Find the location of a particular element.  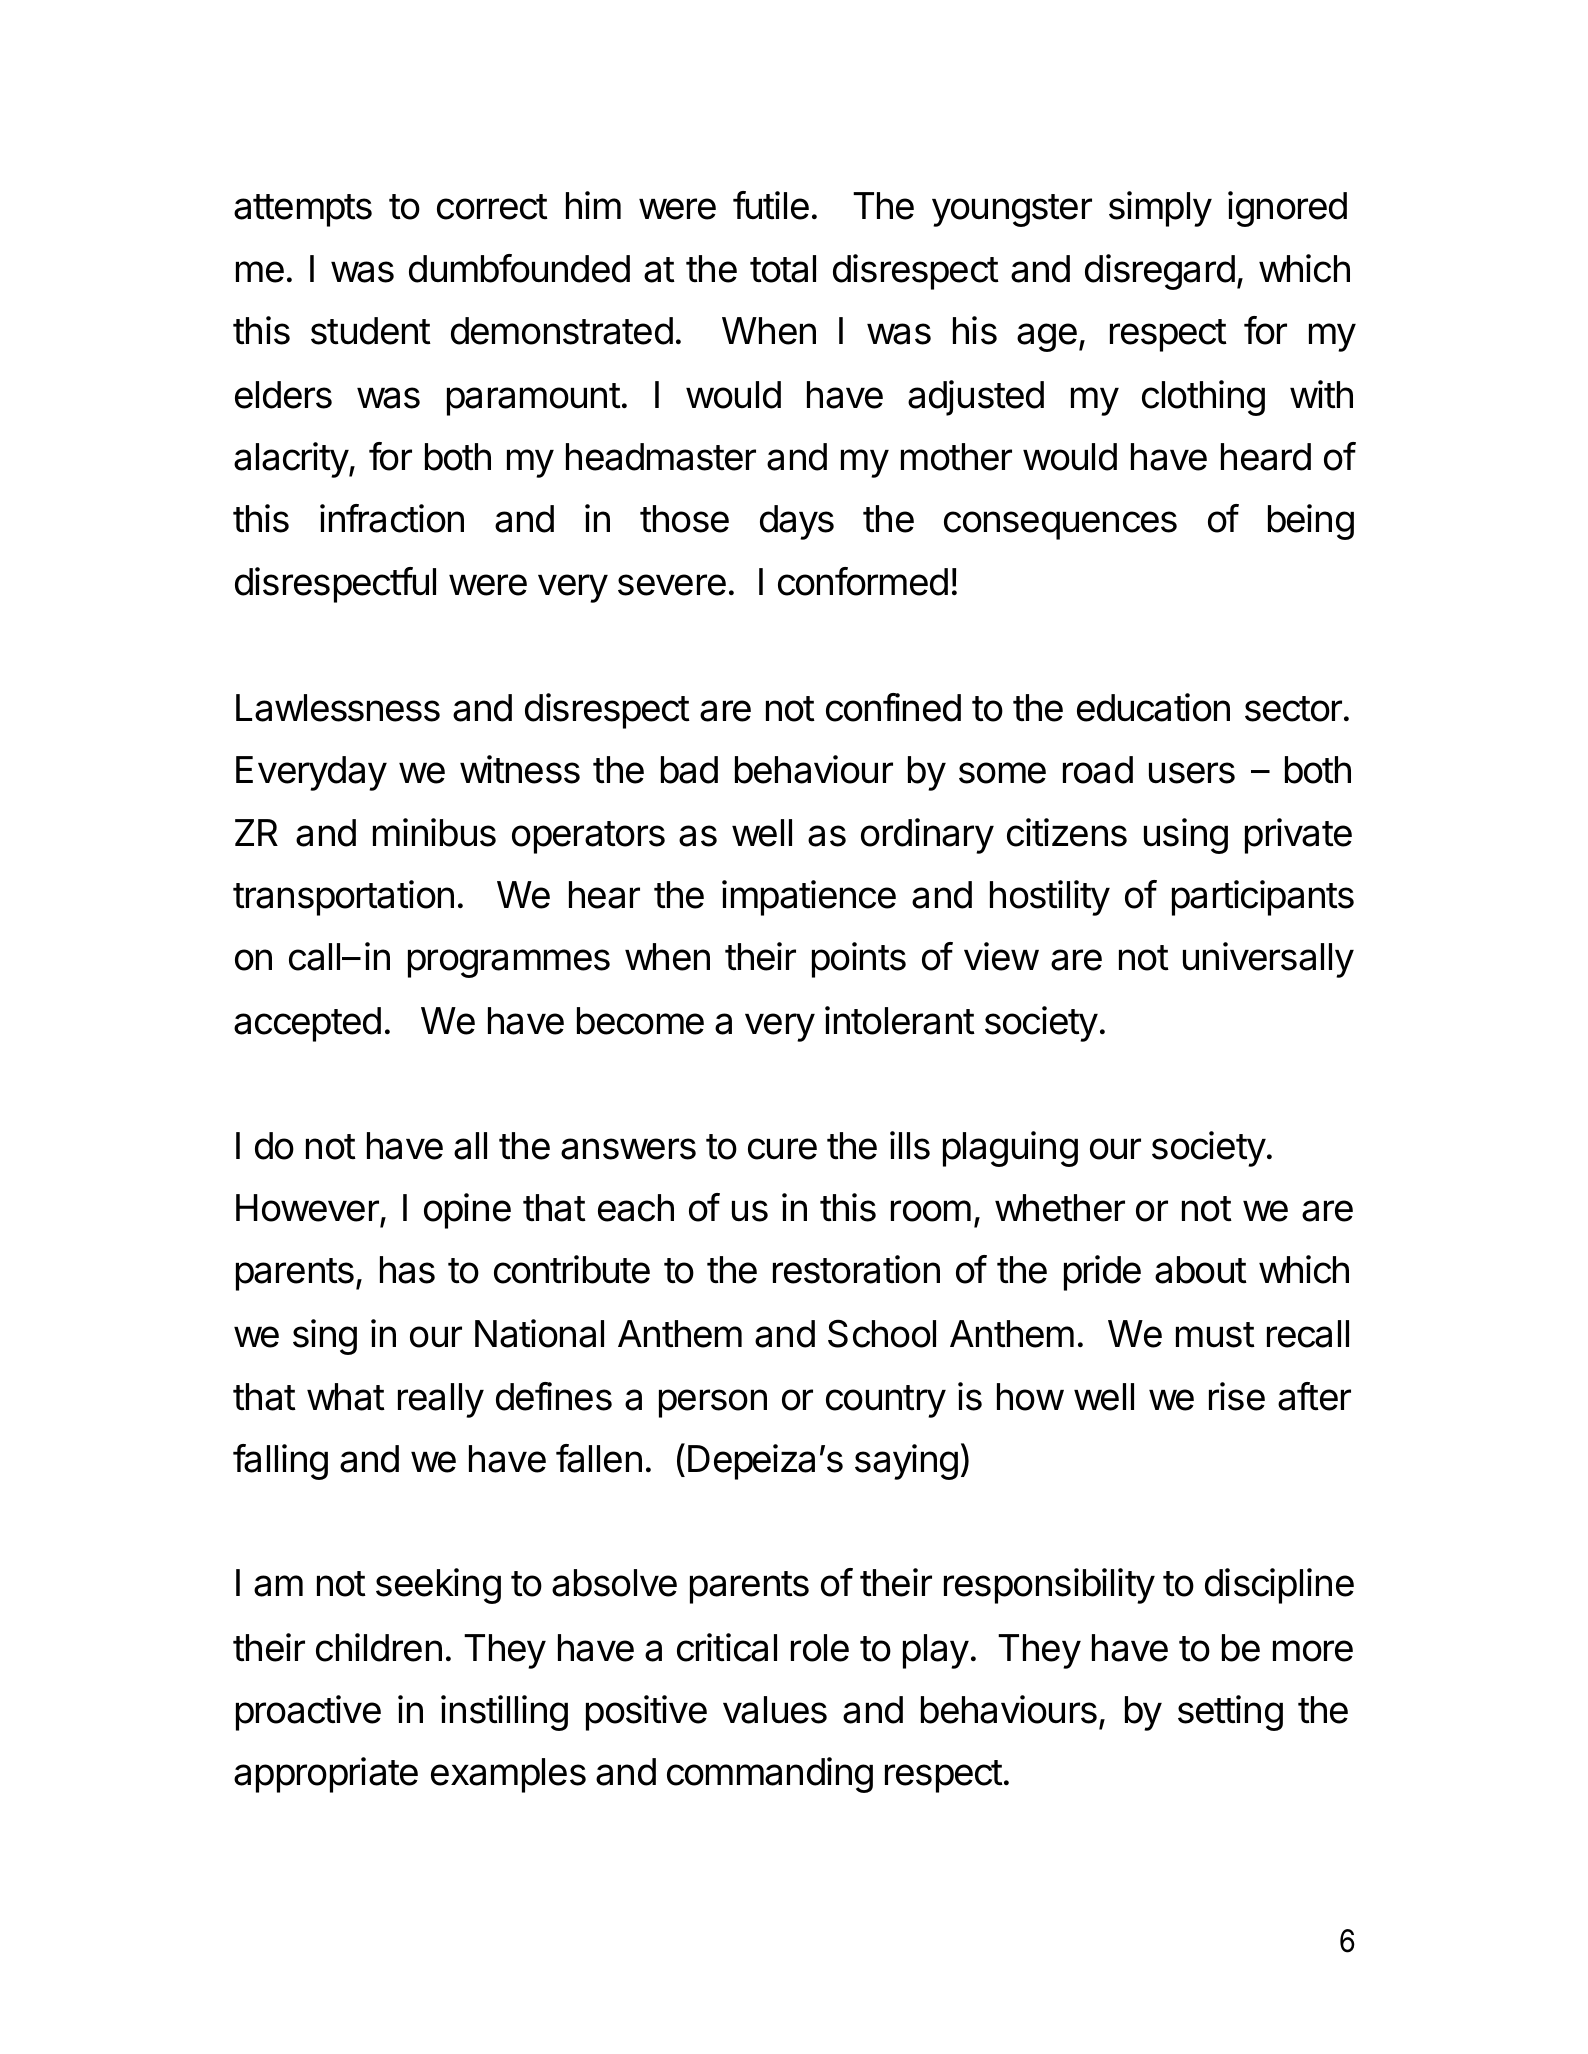

correct is located at coordinates (492, 207).
